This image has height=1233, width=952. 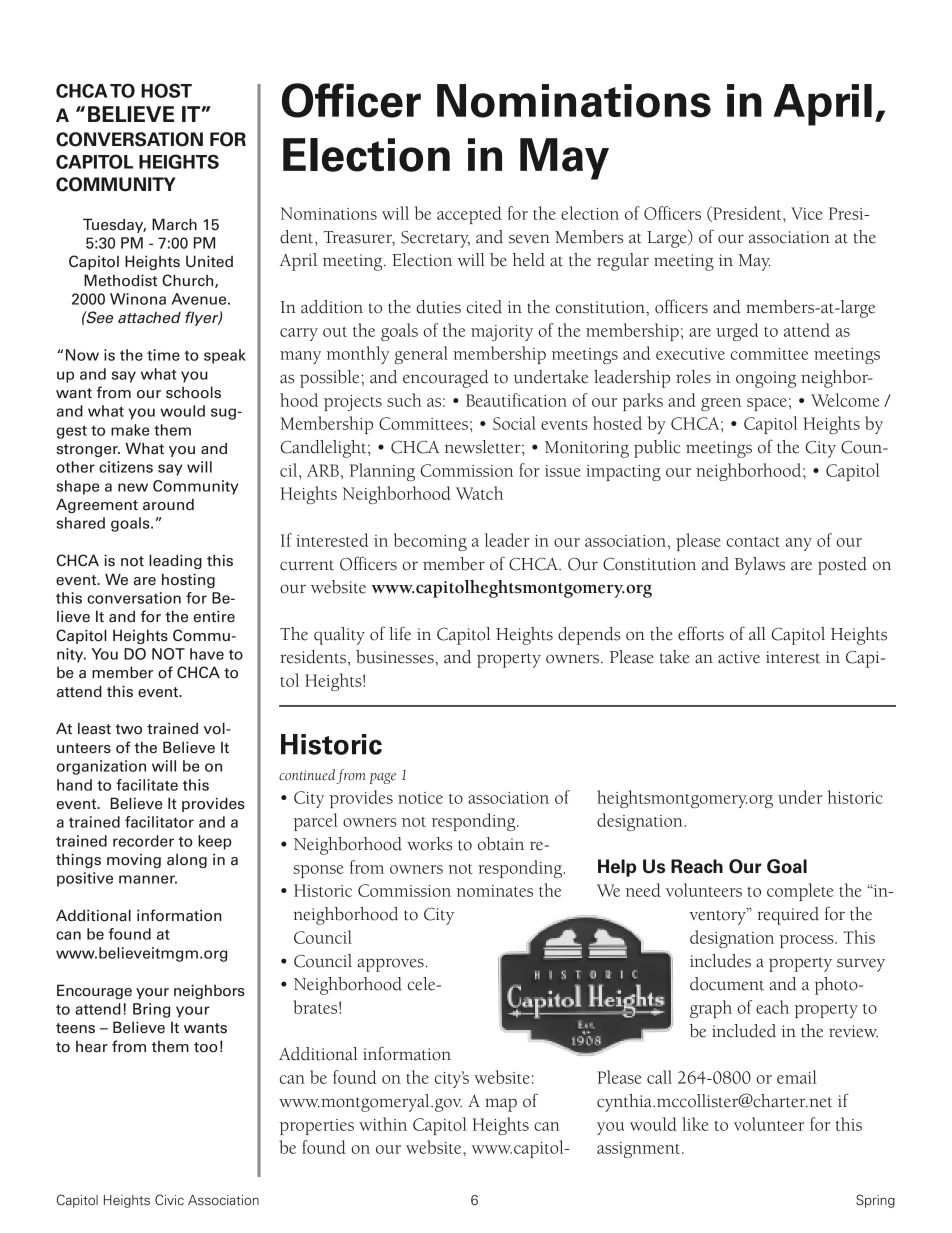 What do you see at coordinates (174, 224) in the image?
I see `March` at bounding box center [174, 224].
